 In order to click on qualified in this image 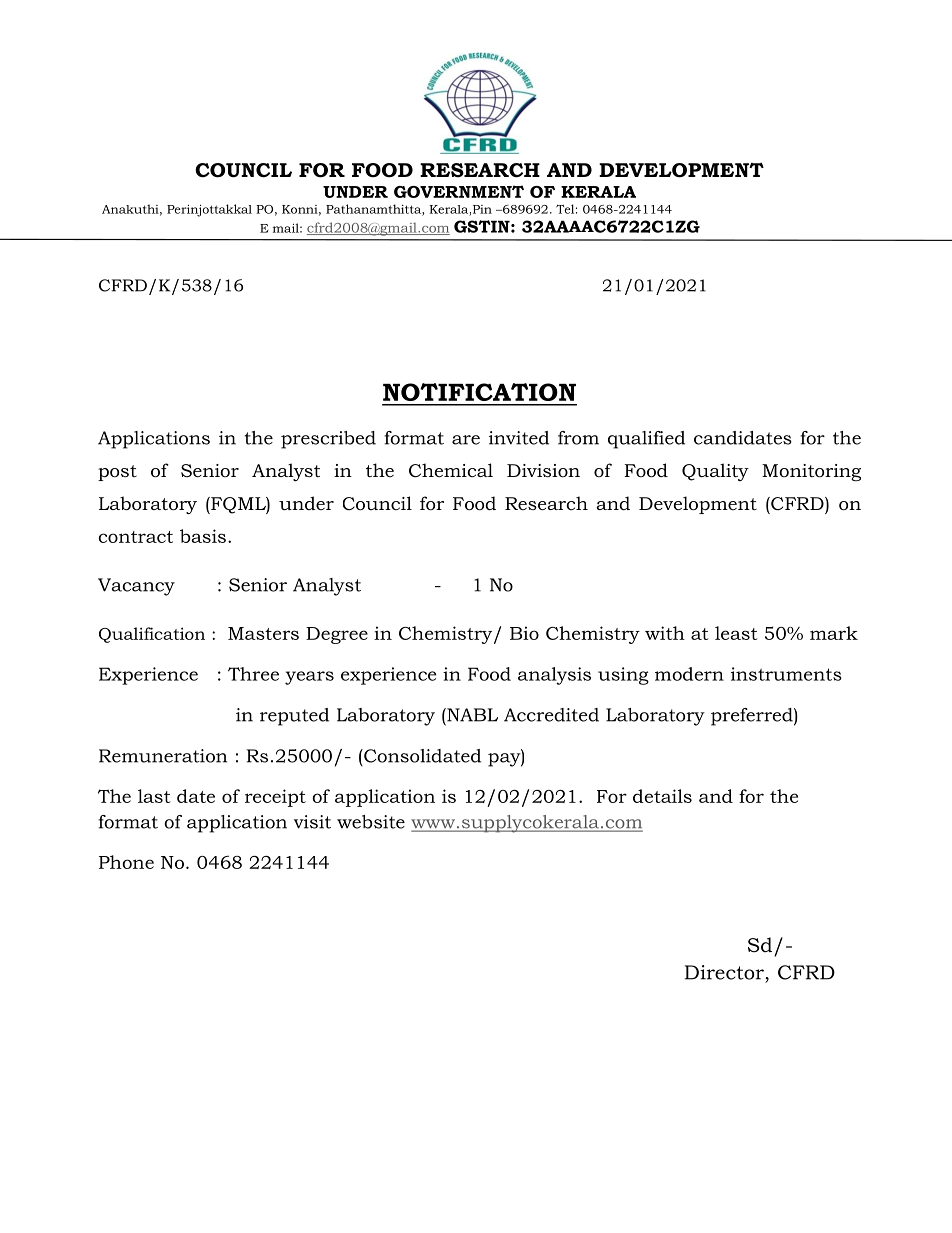, I will do `click(646, 440)`.
